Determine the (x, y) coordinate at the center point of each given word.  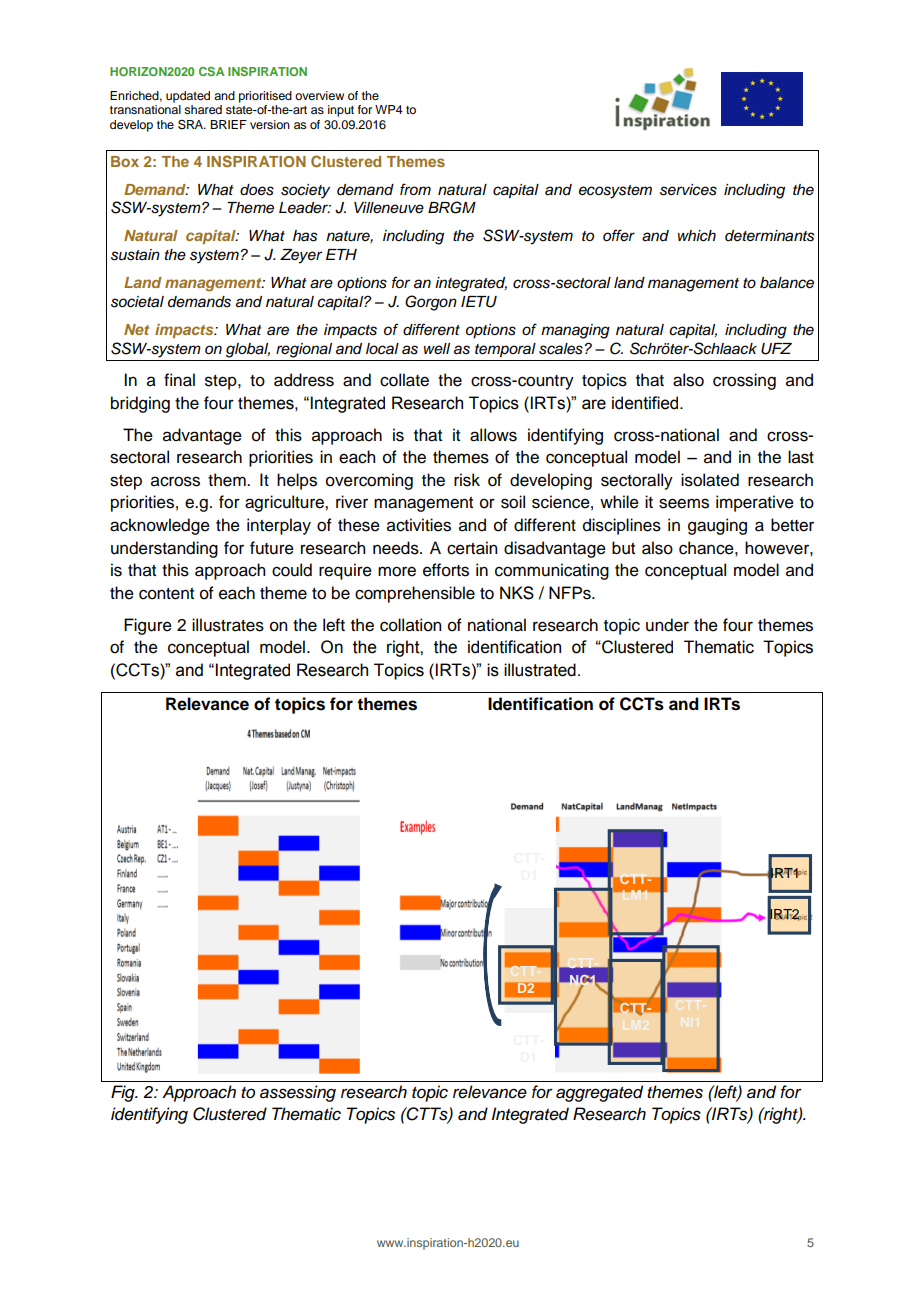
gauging (717, 526)
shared (203, 109)
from (415, 189)
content (166, 594)
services (688, 190)
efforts (446, 570)
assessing (298, 1093)
